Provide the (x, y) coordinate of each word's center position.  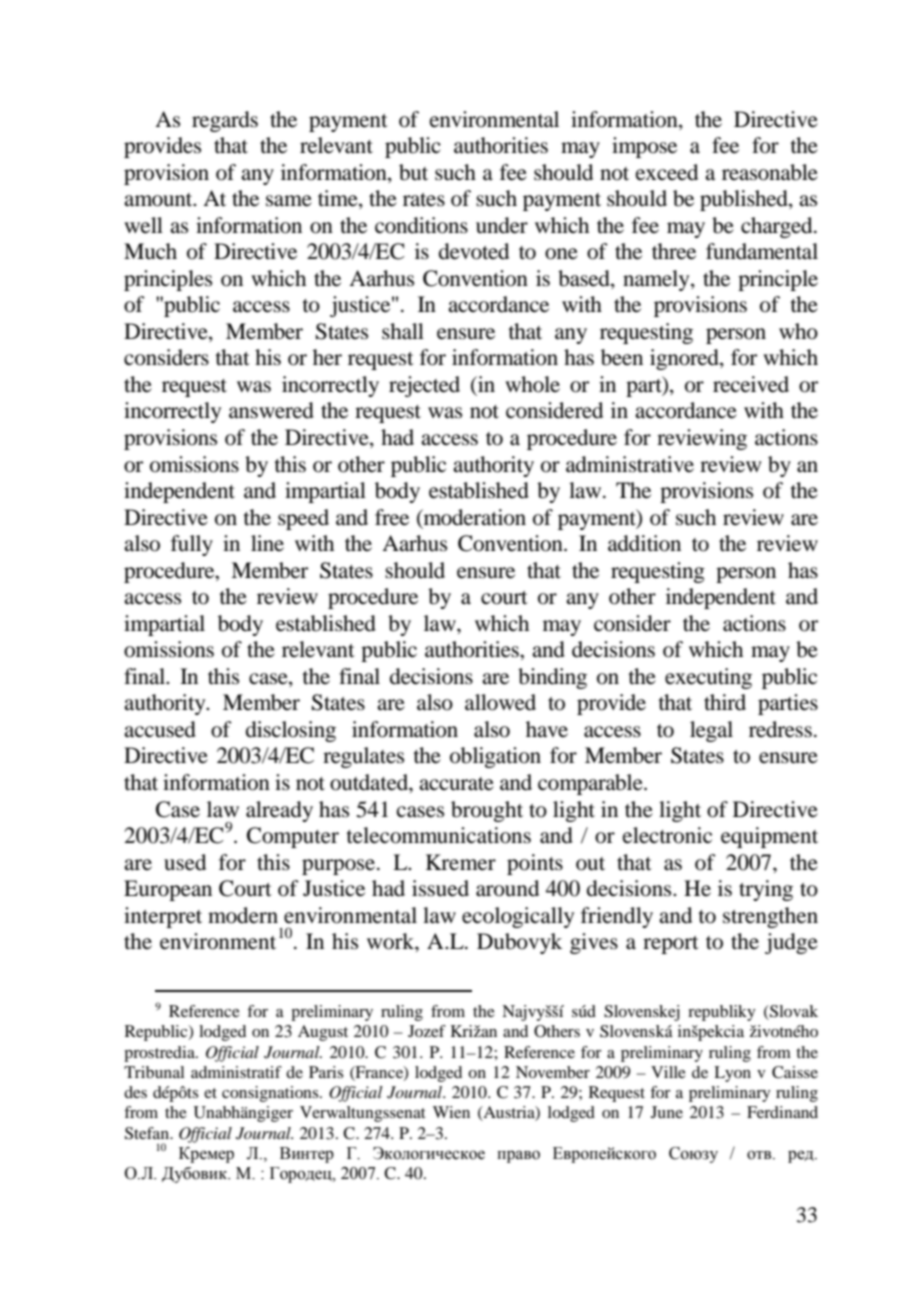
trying (766, 890)
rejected (424, 386)
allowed (500, 702)
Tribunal (154, 1072)
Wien (451, 1112)
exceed (667, 172)
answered (271, 410)
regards (225, 121)
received (751, 384)
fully (192, 545)
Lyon (732, 1074)
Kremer (461, 862)
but (413, 172)
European (168, 890)
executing (708, 678)
